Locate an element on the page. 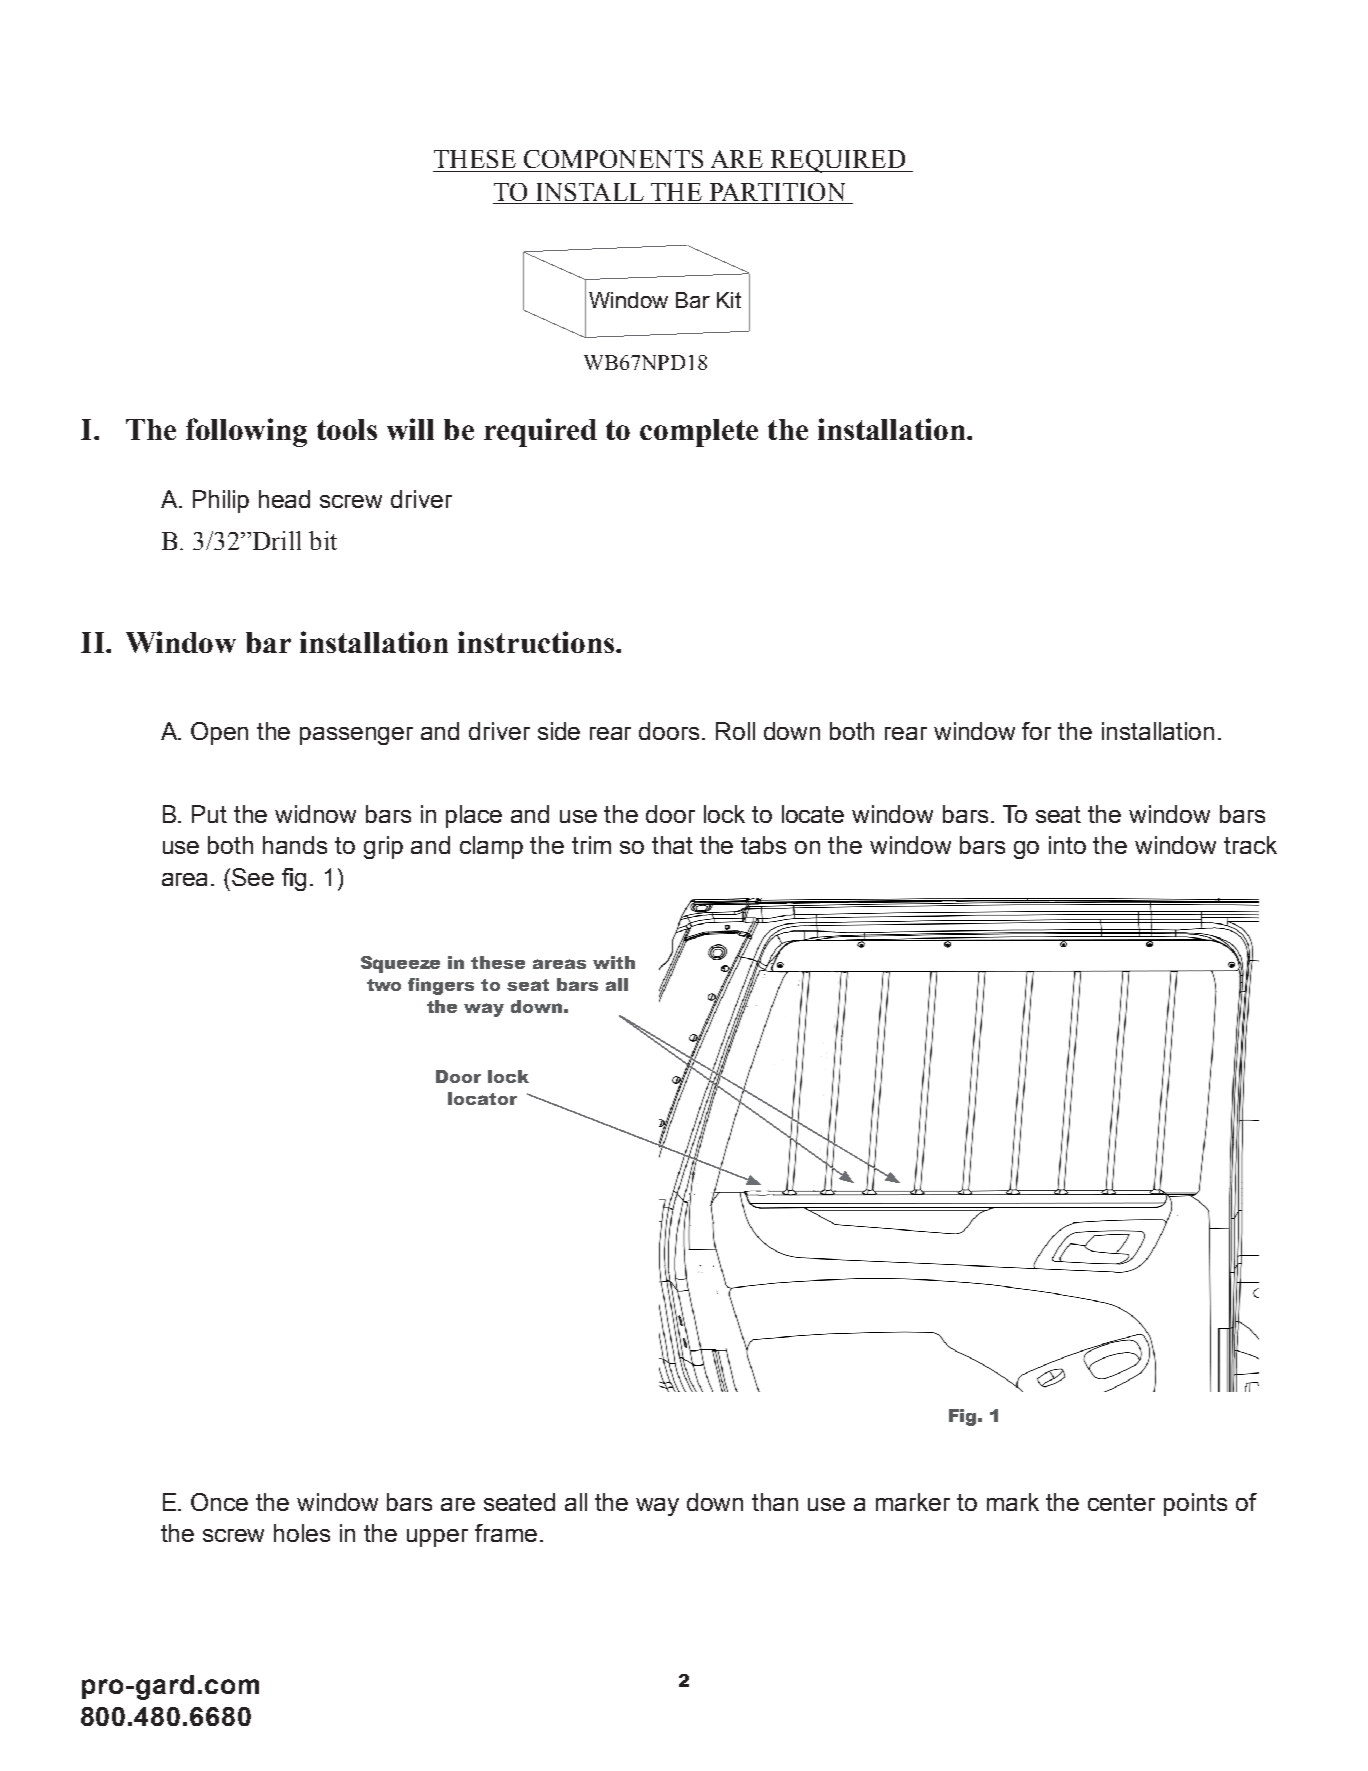 This document has width=1368, height=1771. holes is located at coordinates (302, 1533).
